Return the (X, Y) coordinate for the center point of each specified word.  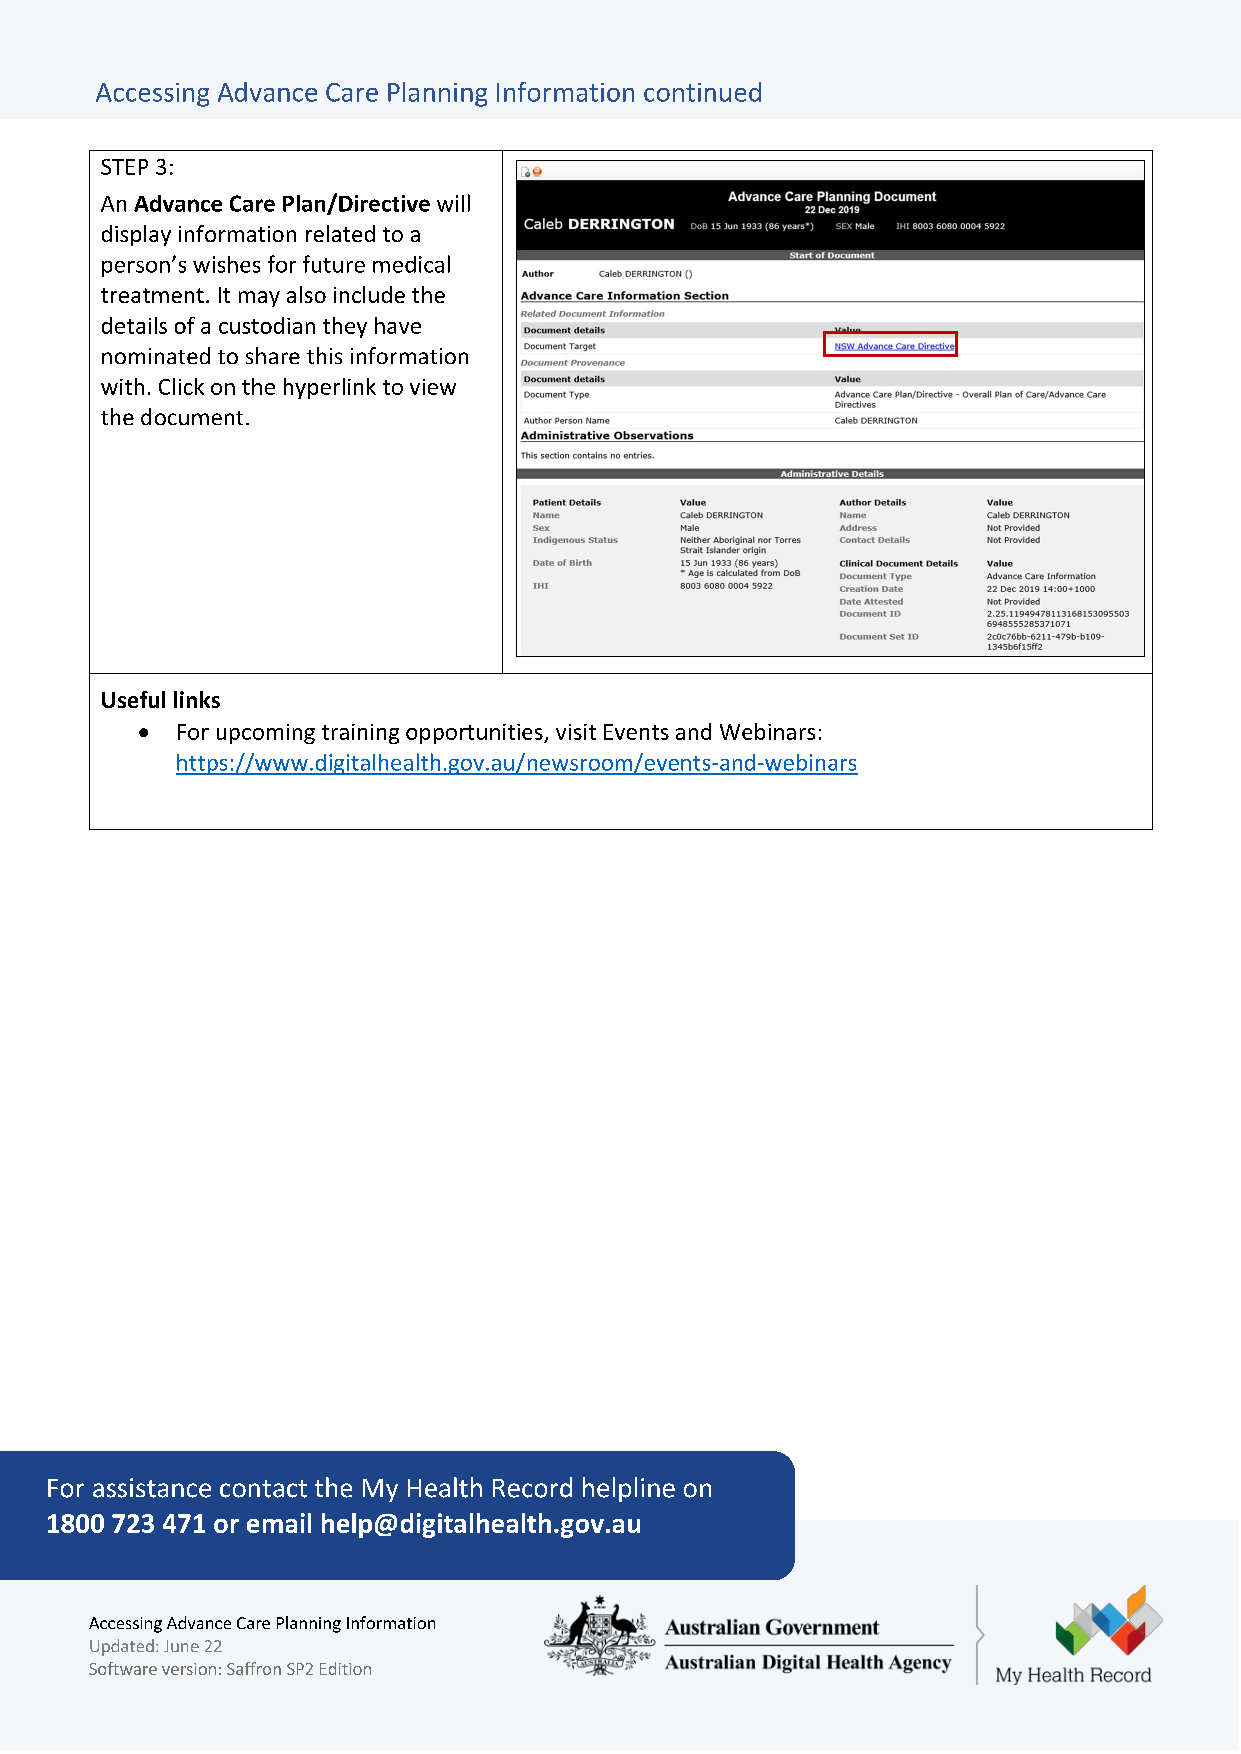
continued (702, 92)
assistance (152, 1488)
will (453, 203)
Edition (345, 1668)
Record (532, 1487)
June (181, 1646)
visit (576, 732)
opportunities (475, 734)
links (197, 699)
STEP (124, 167)
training (360, 734)
